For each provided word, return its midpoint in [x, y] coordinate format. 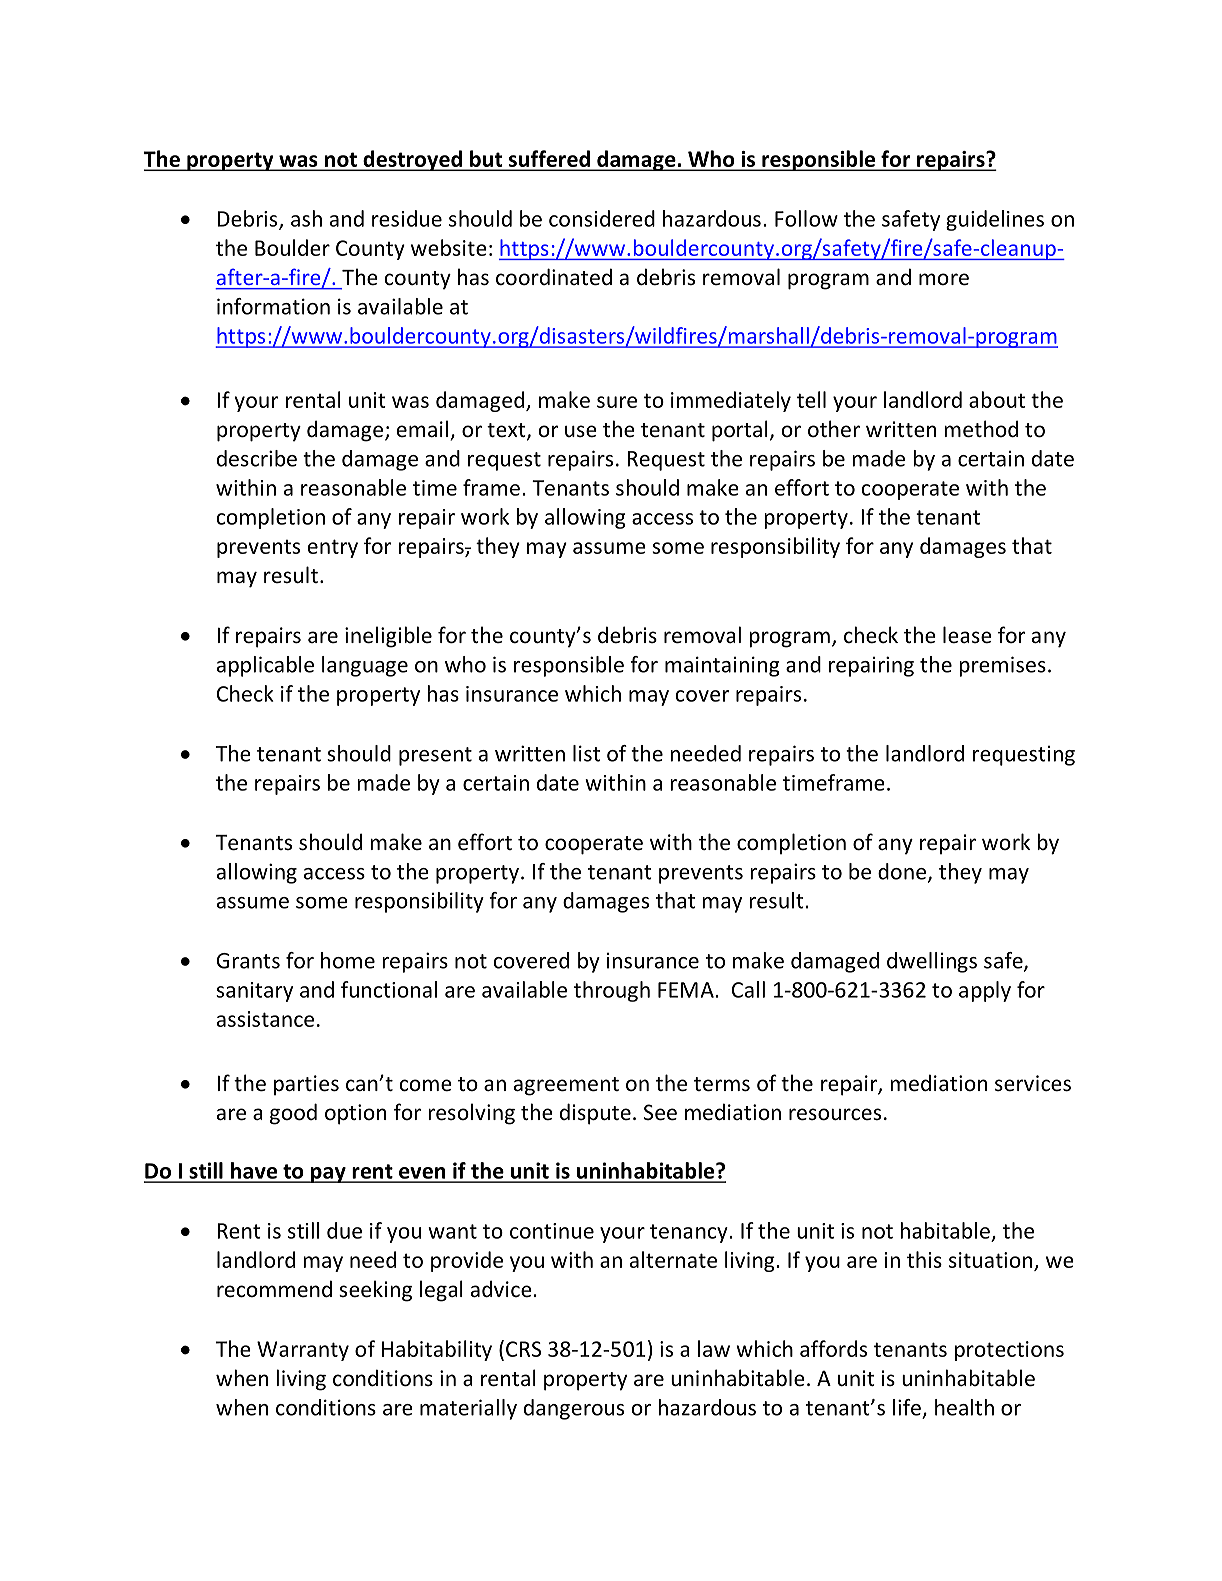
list [586, 753]
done [903, 872]
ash [306, 218]
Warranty [303, 1351]
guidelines [995, 220]
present [435, 756]
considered [602, 218]
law [714, 1348]
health [964, 1407]
